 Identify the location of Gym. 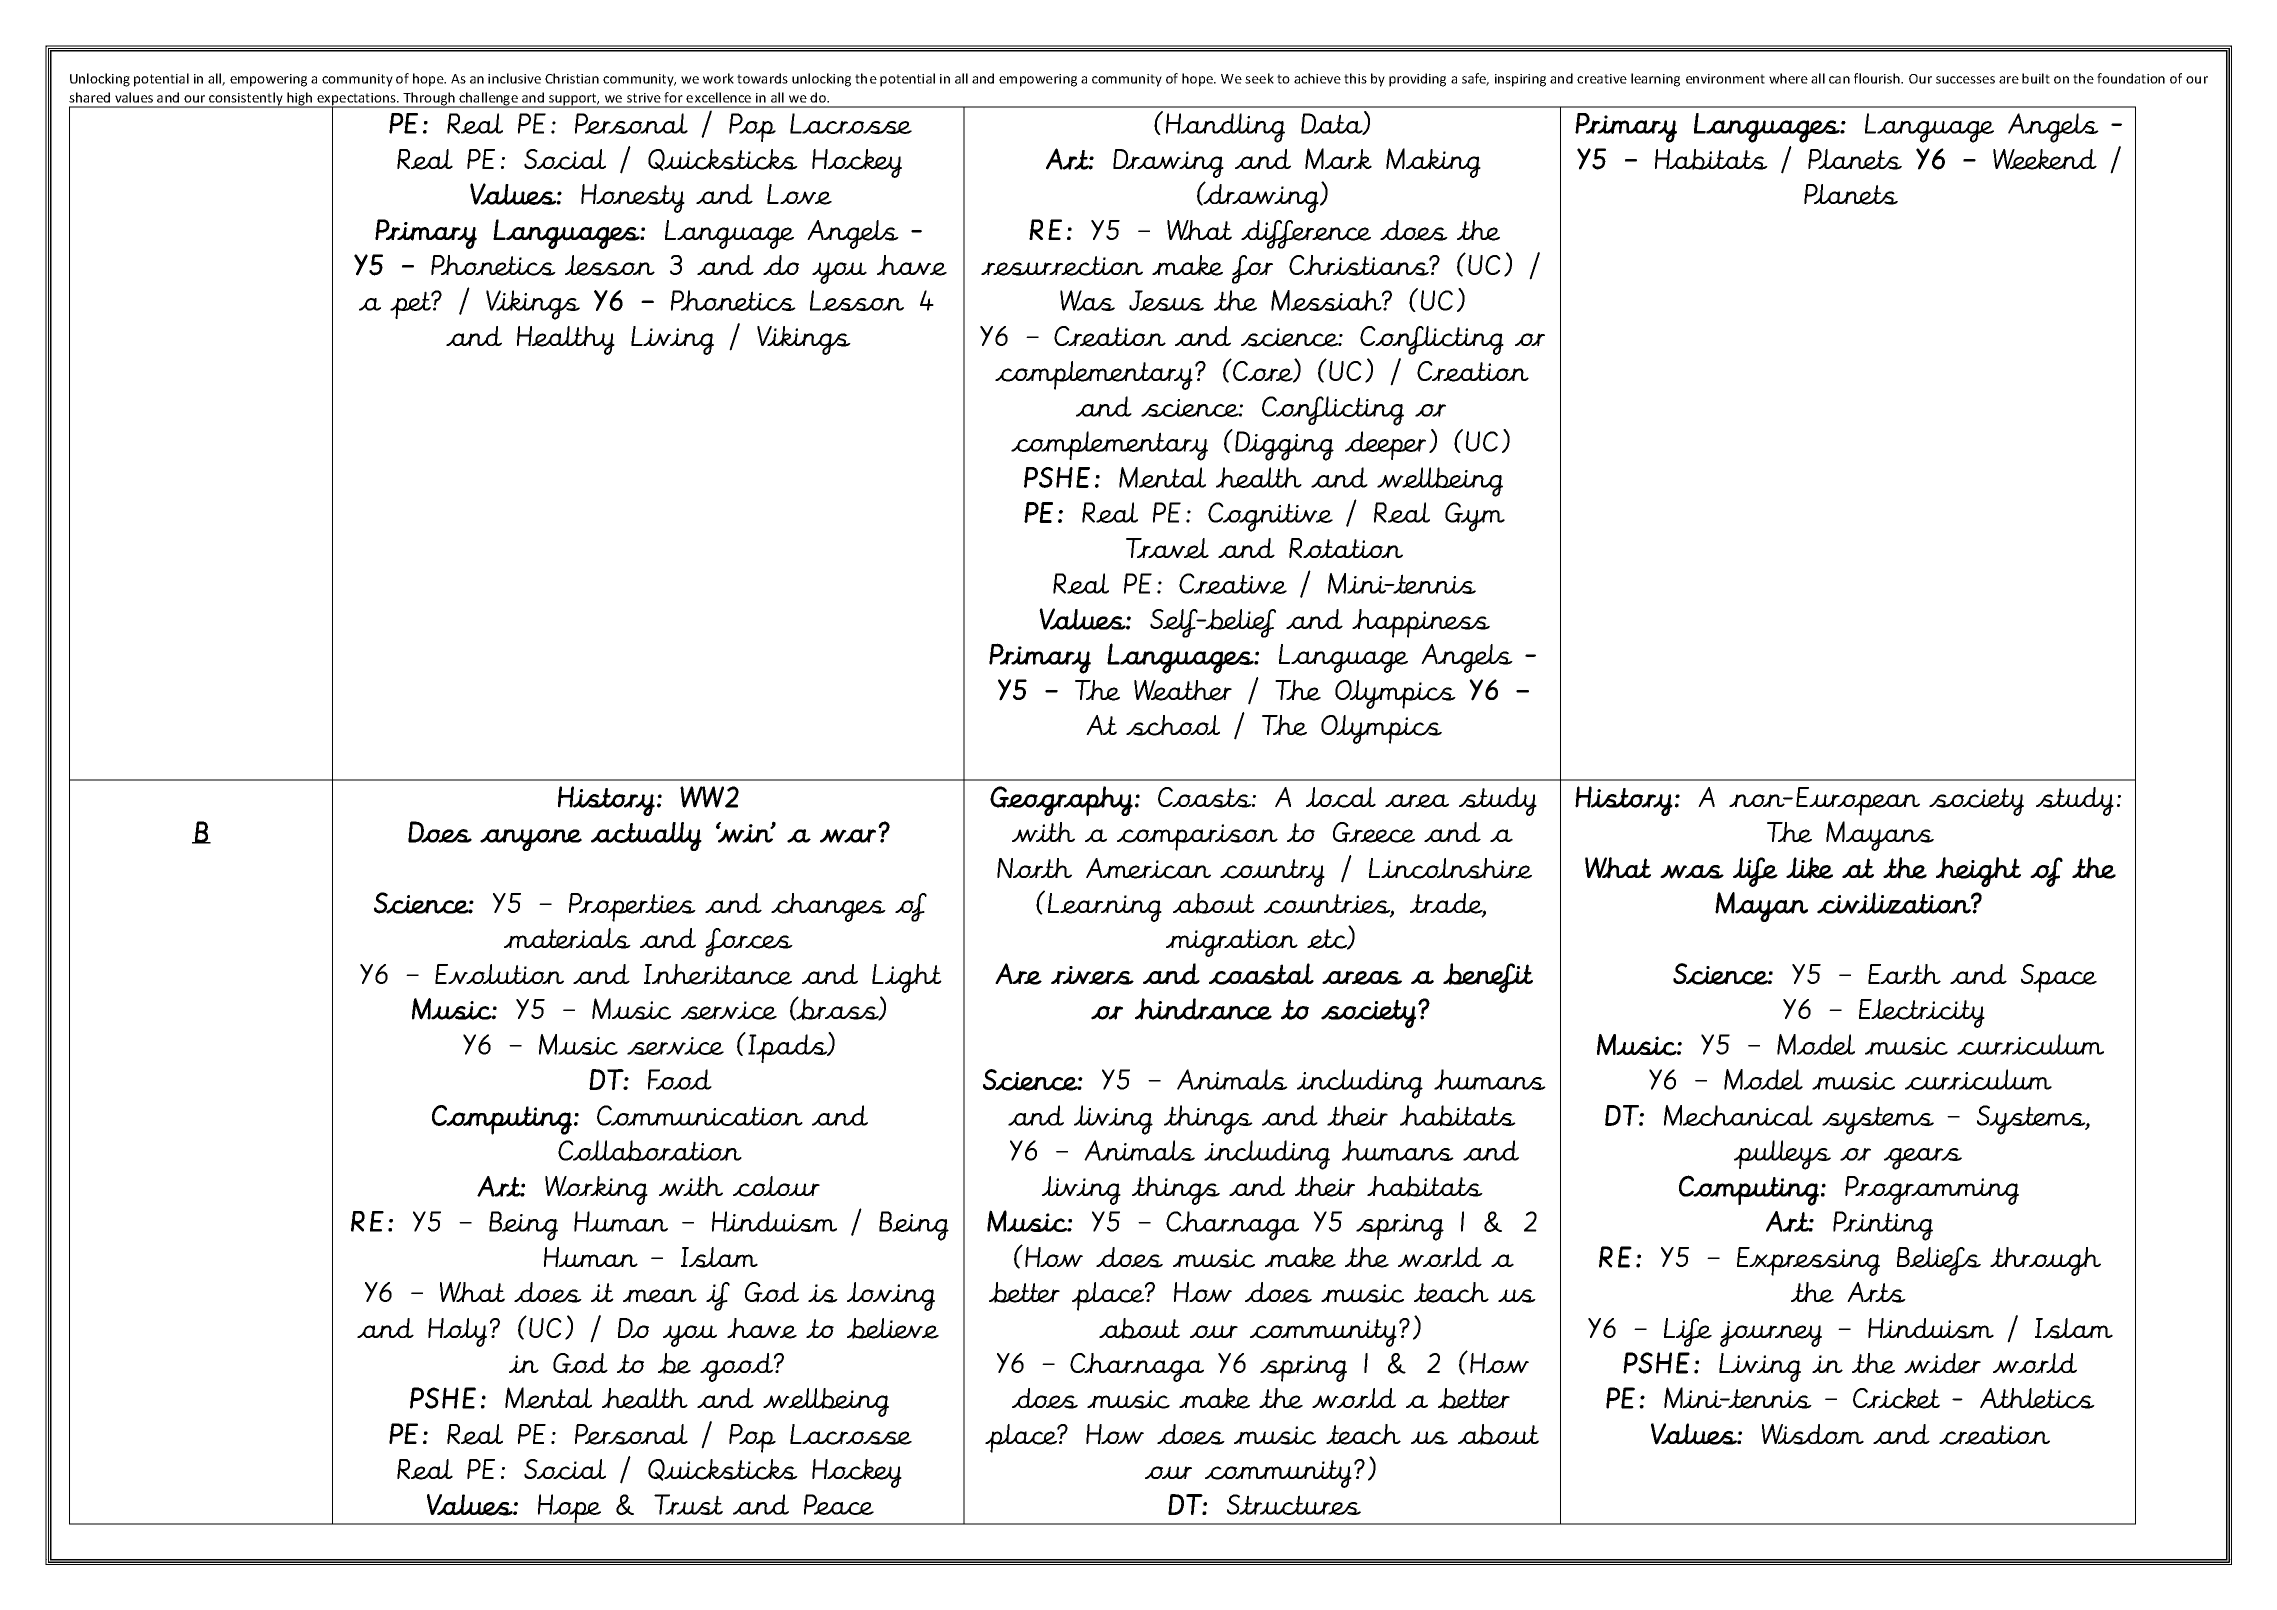
(1475, 517).
